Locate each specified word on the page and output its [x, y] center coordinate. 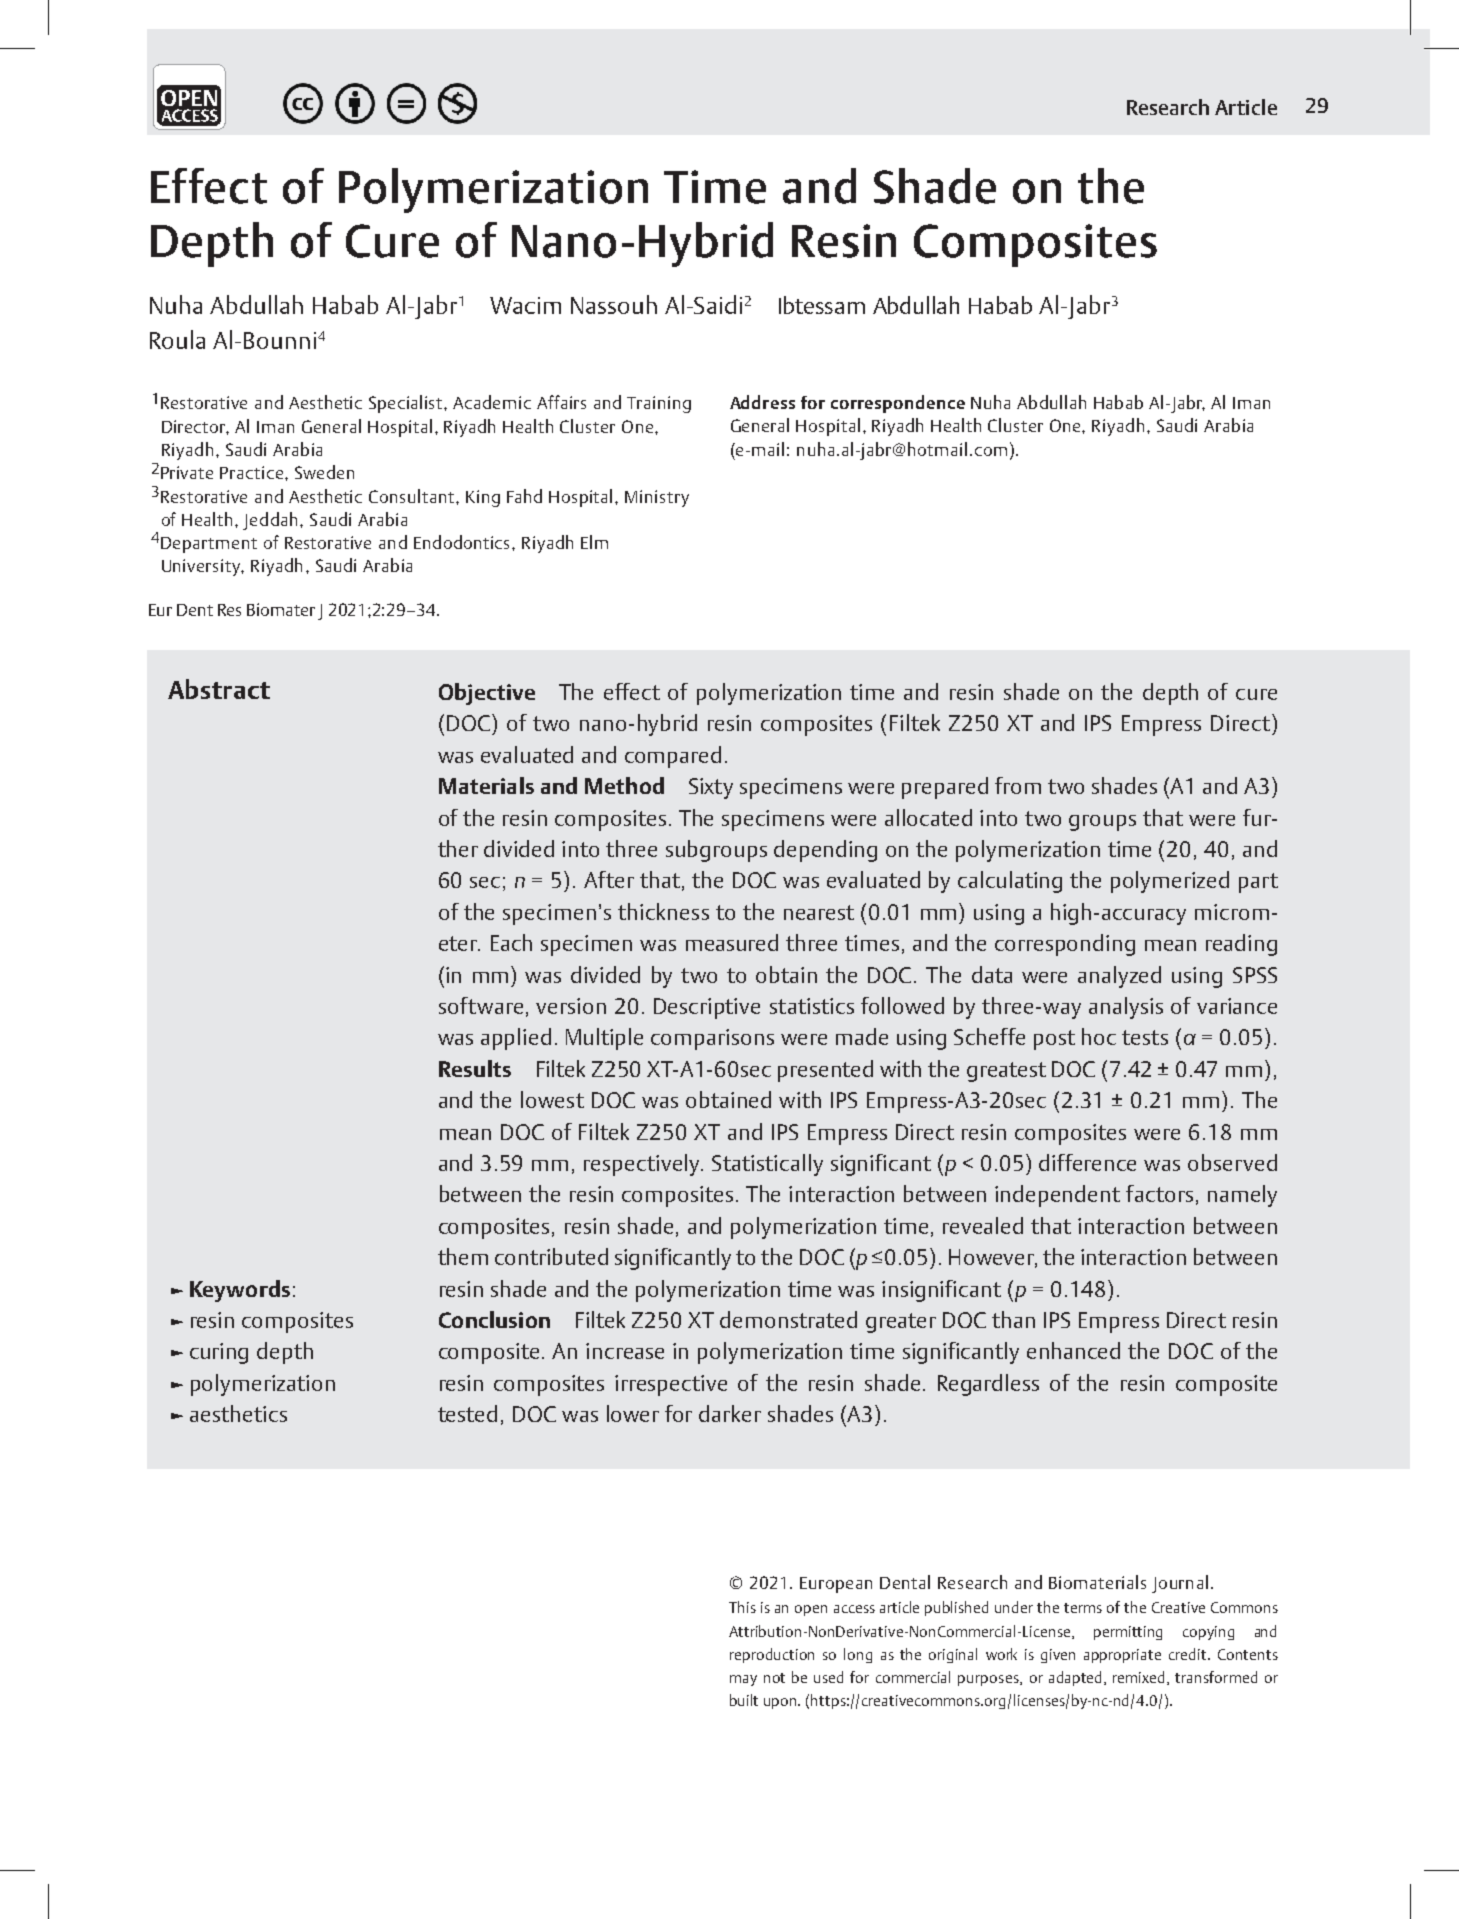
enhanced [1073, 1350]
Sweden [324, 472]
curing [219, 1353]
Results [475, 1068]
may [743, 1680]
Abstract [219, 689]
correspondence [898, 404]
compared [673, 757]
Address [762, 402]
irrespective [671, 1385]
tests [1145, 1037]
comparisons [712, 1039]
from [1018, 785]
